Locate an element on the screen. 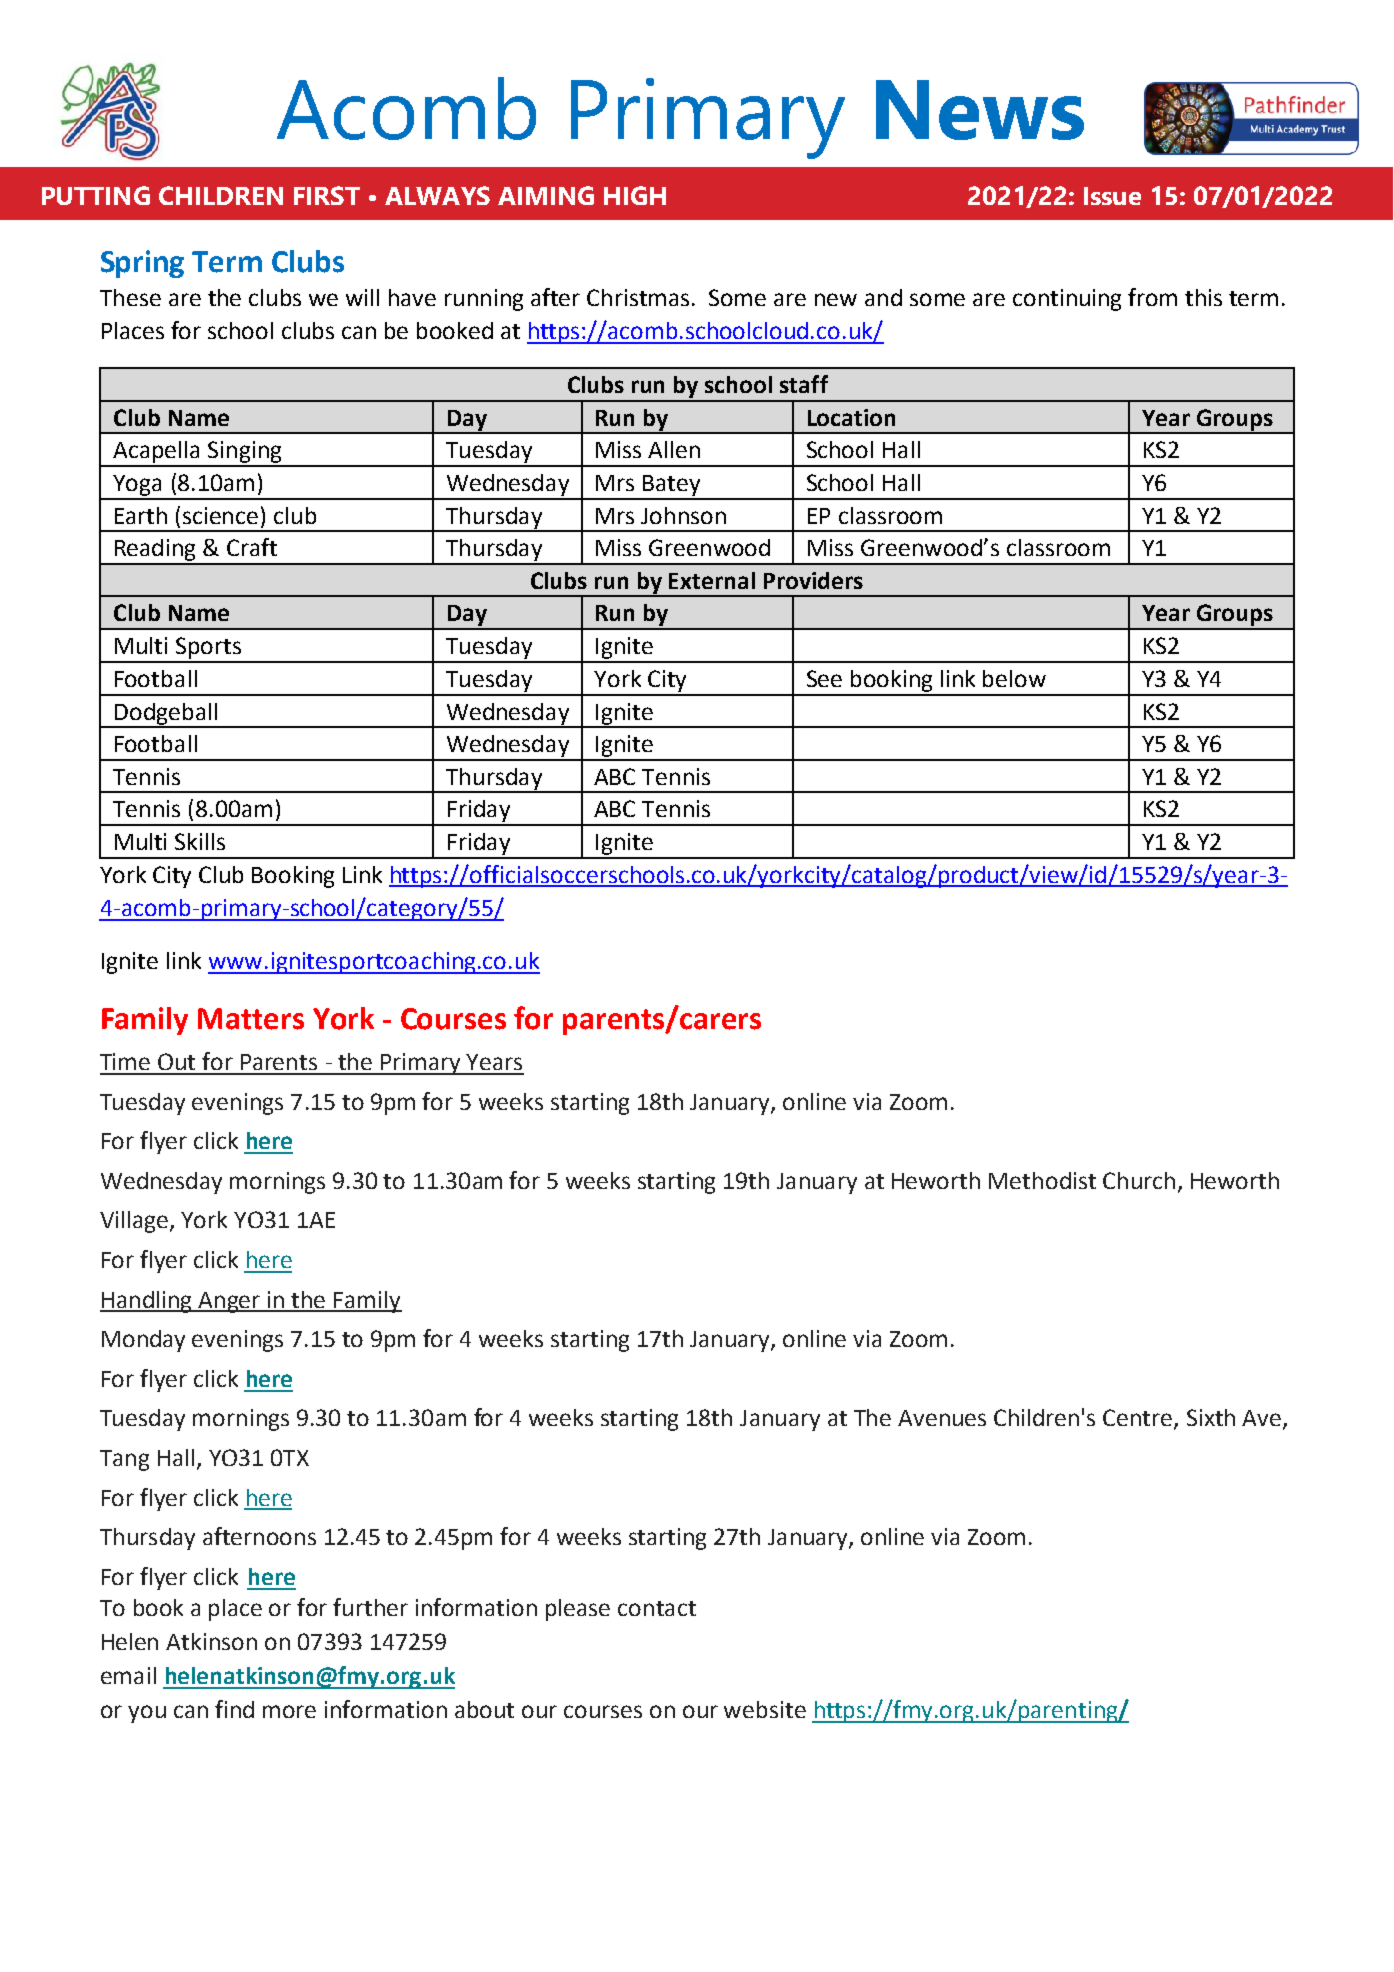 The height and width of the screenshot is (1972, 1394). Issue is located at coordinates (1112, 196).
